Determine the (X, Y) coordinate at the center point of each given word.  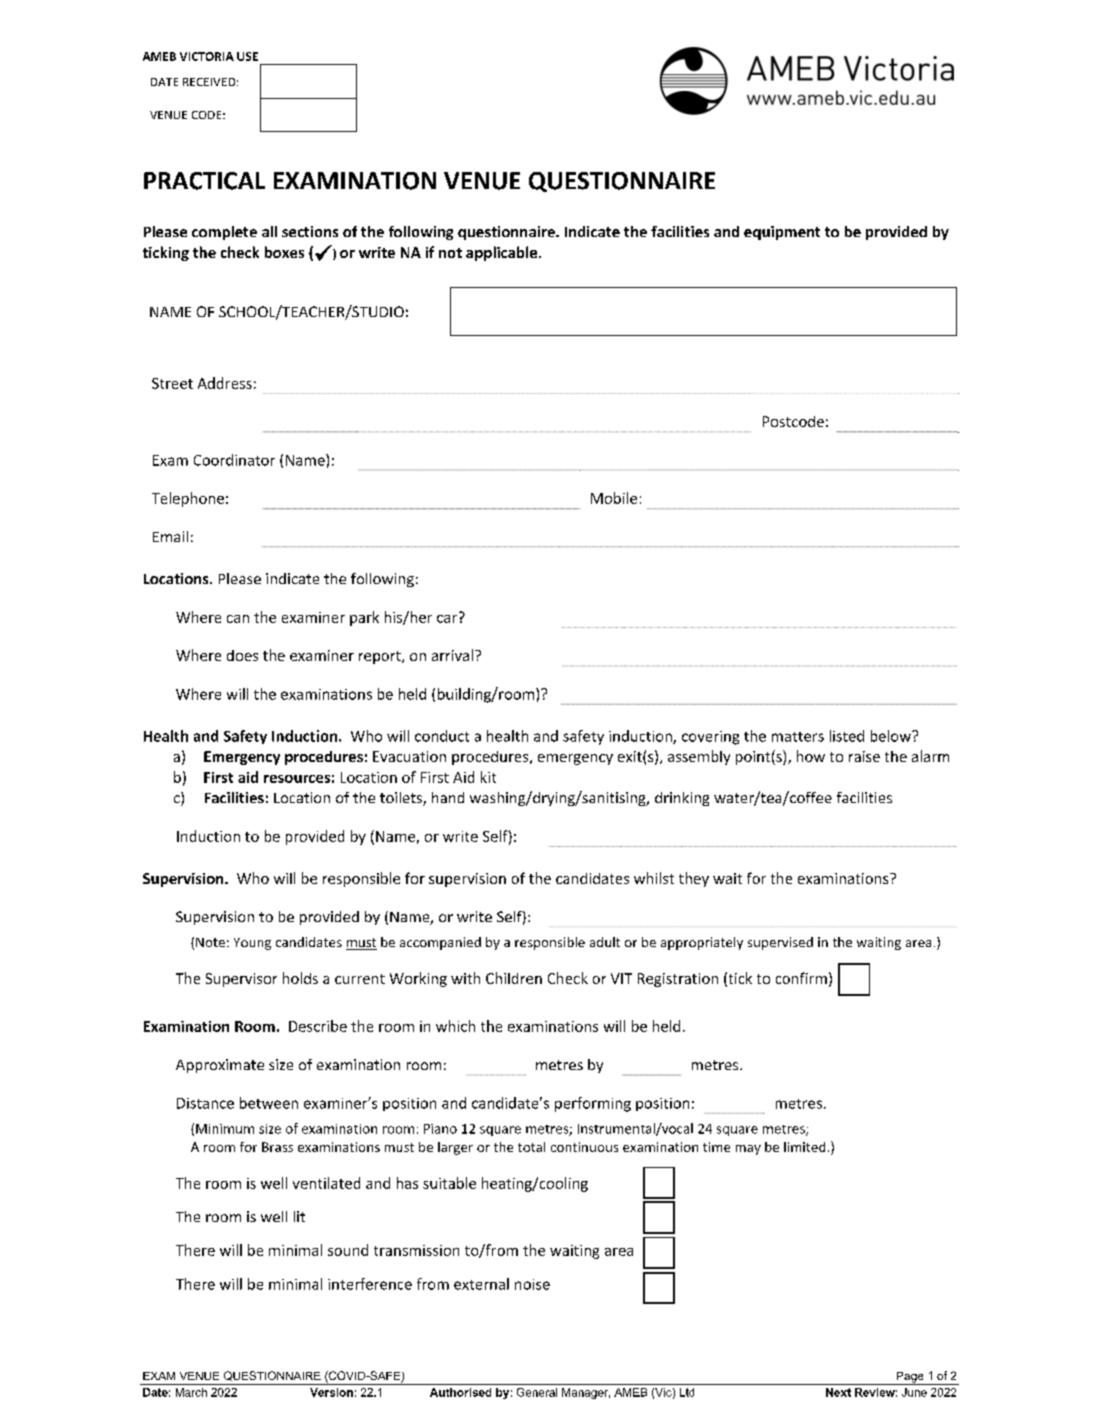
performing (593, 1104)
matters (798, 737)
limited (804, 1147)
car (448, 617)
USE (247, 56)
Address (225, 383)
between (269, 1103)
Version (331, 1392)
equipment (782, 233)
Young (252, 944)
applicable (503, 253)
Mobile (614, 498)
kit (488, 777)
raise (864, 756)
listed (847, 736)
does (242, 655)
